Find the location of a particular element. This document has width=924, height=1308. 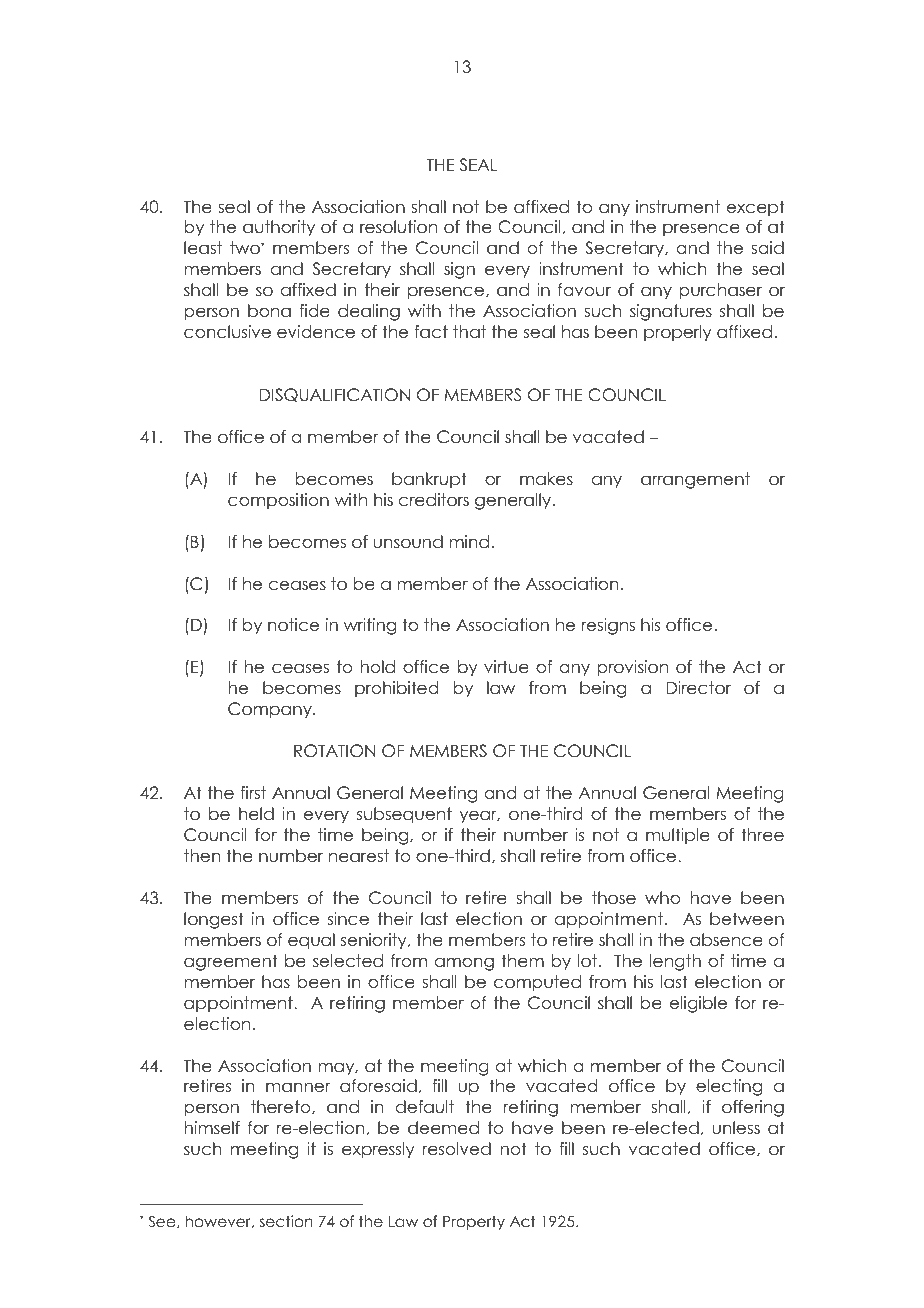

composition is located at coordinates (278, 501).
